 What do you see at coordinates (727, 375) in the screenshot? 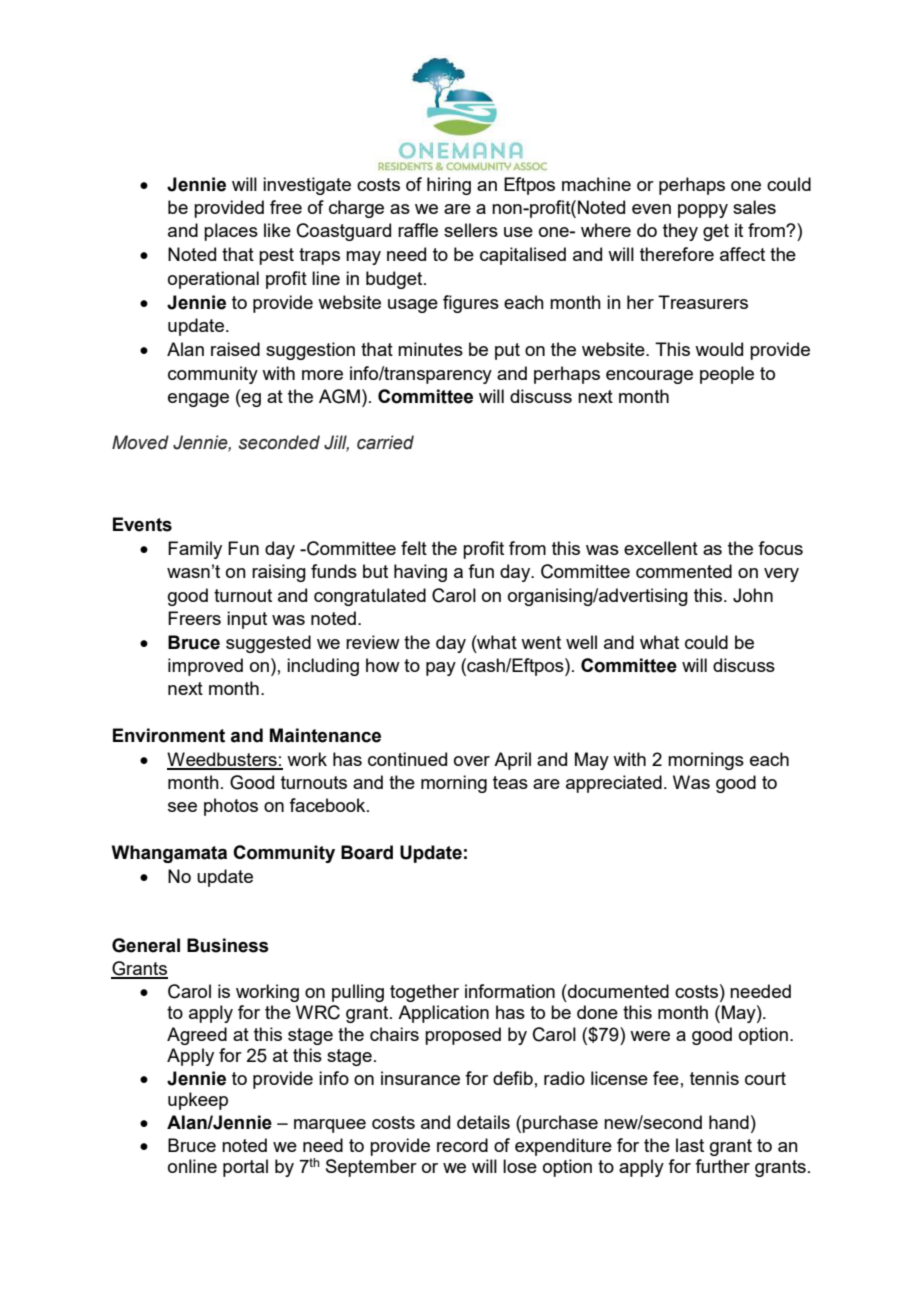
I see `people` at bounding box center [727, 375].
